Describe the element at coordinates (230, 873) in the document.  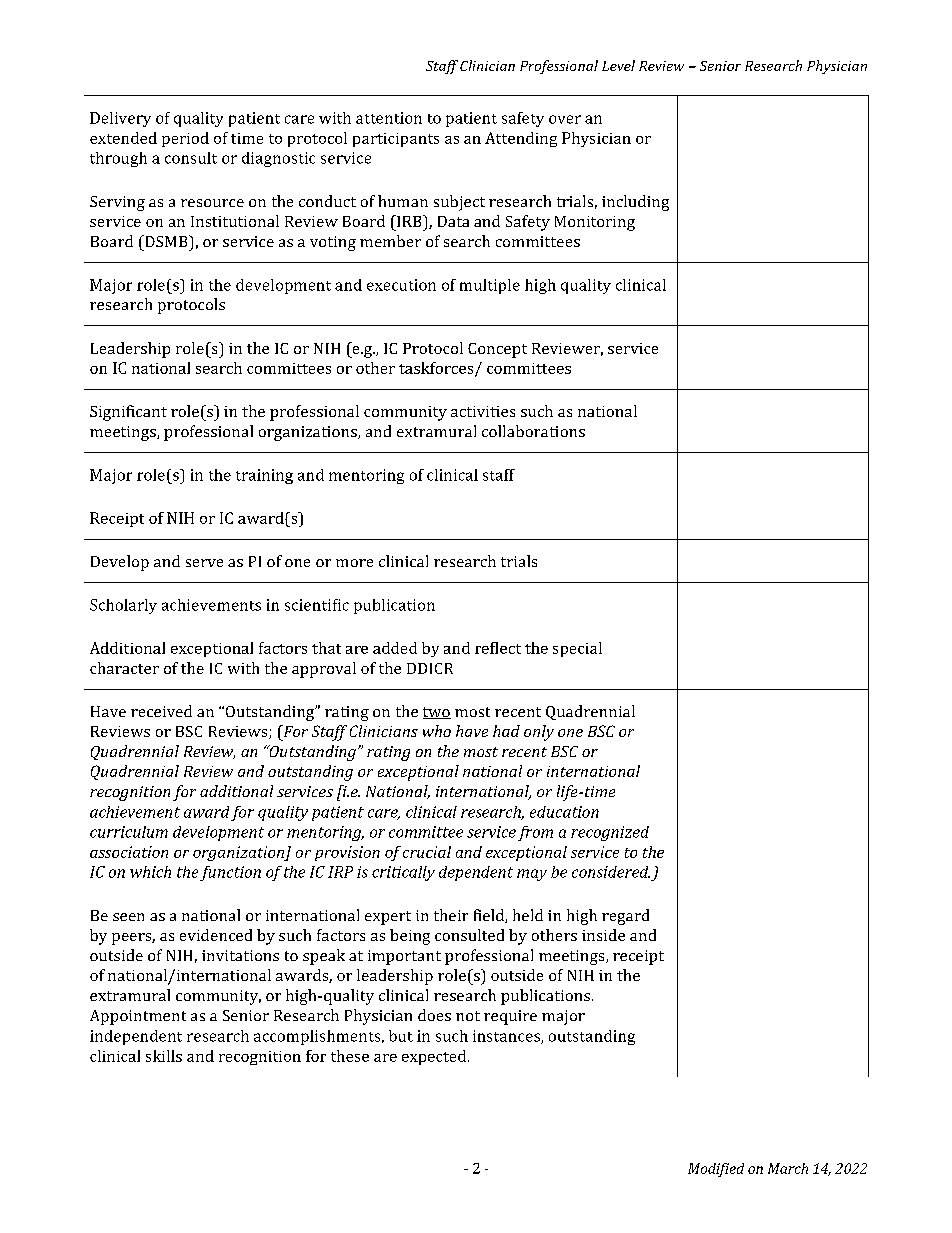
I see `function` at that location.
